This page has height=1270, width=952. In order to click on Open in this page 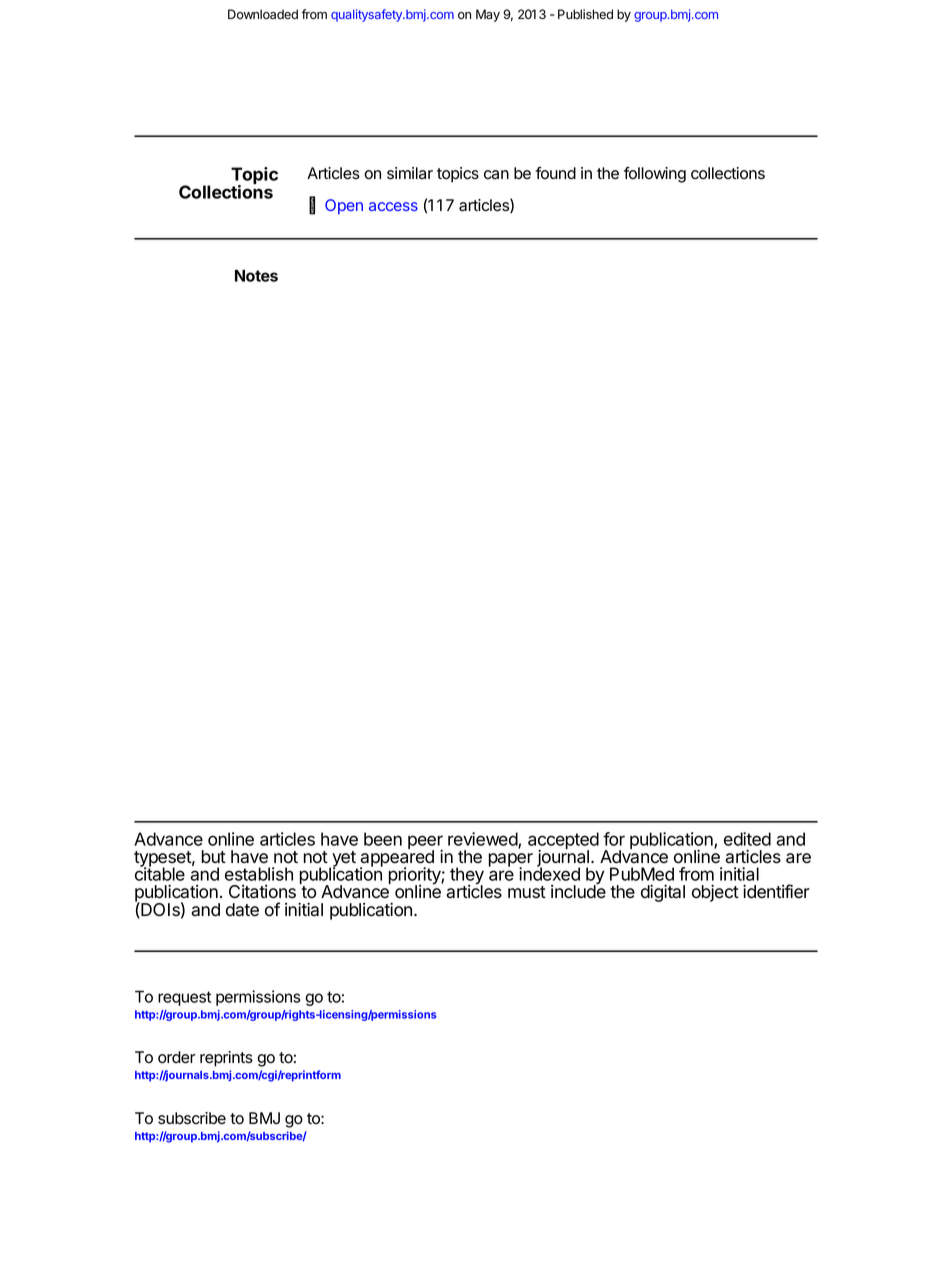, I will do `click(344, 206)`.
